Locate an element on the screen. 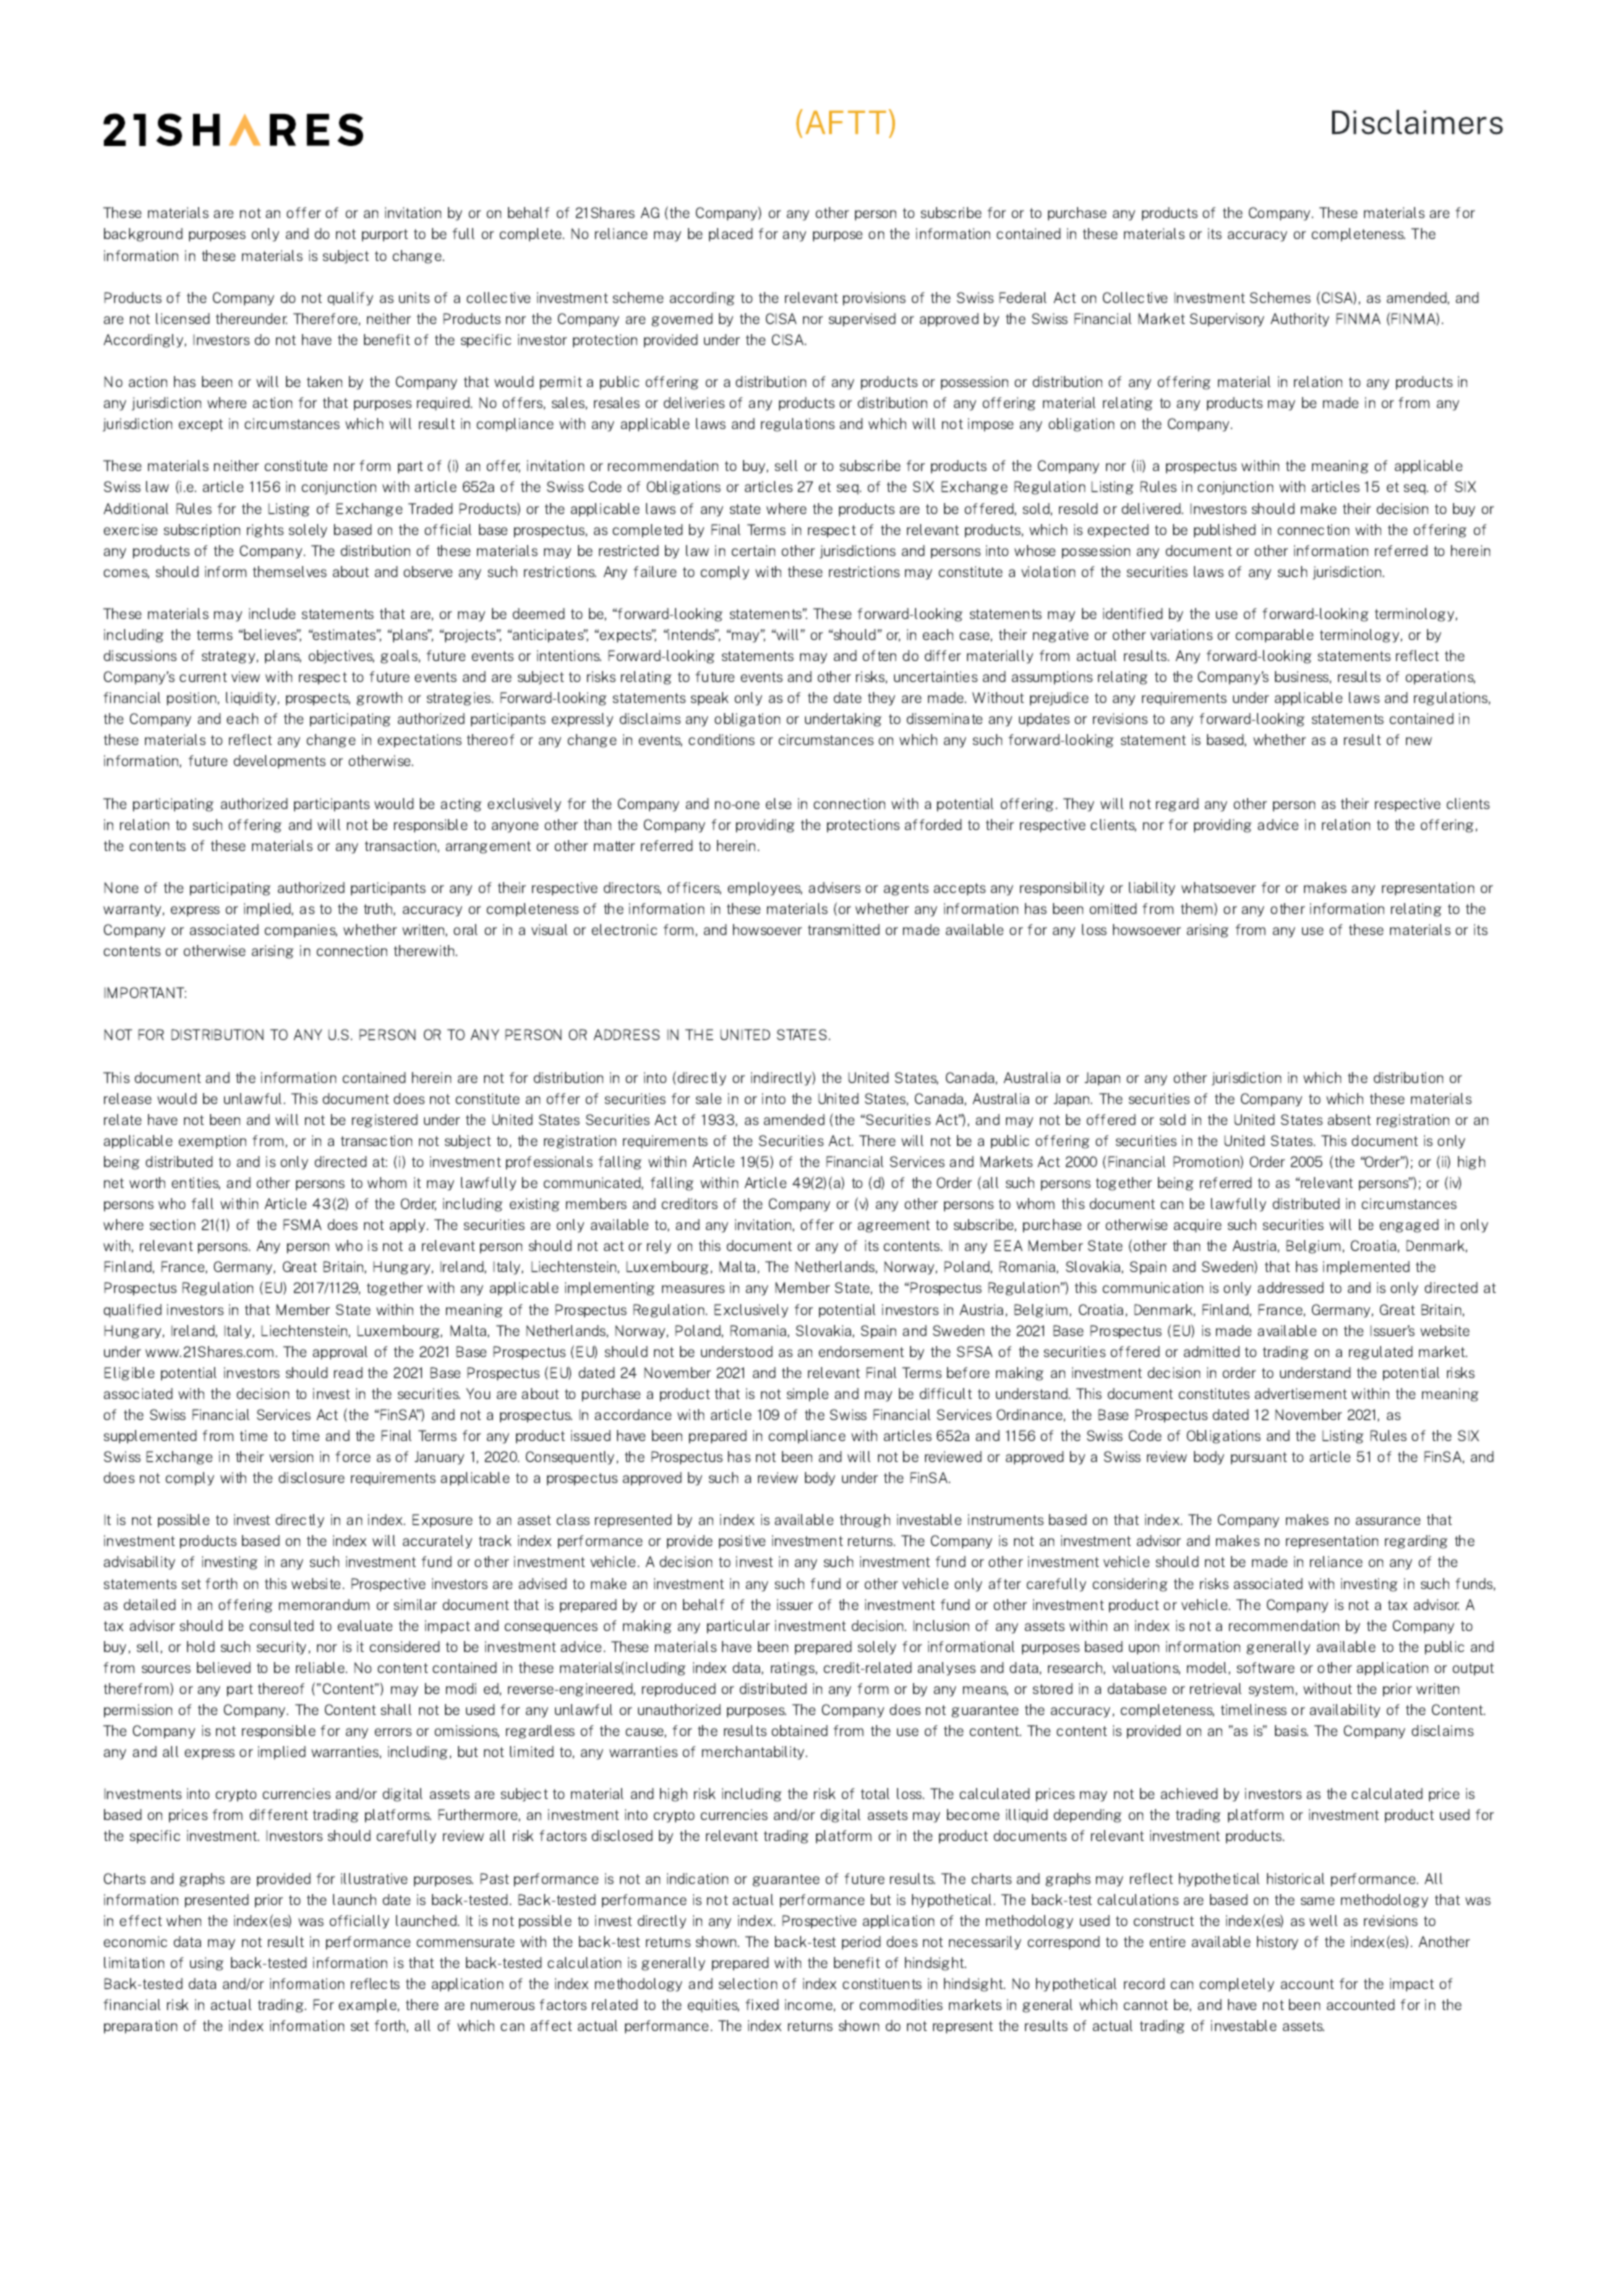 The height and width of the screenshot is (2276, 1608). placed is located at coordinates (731, 235).
